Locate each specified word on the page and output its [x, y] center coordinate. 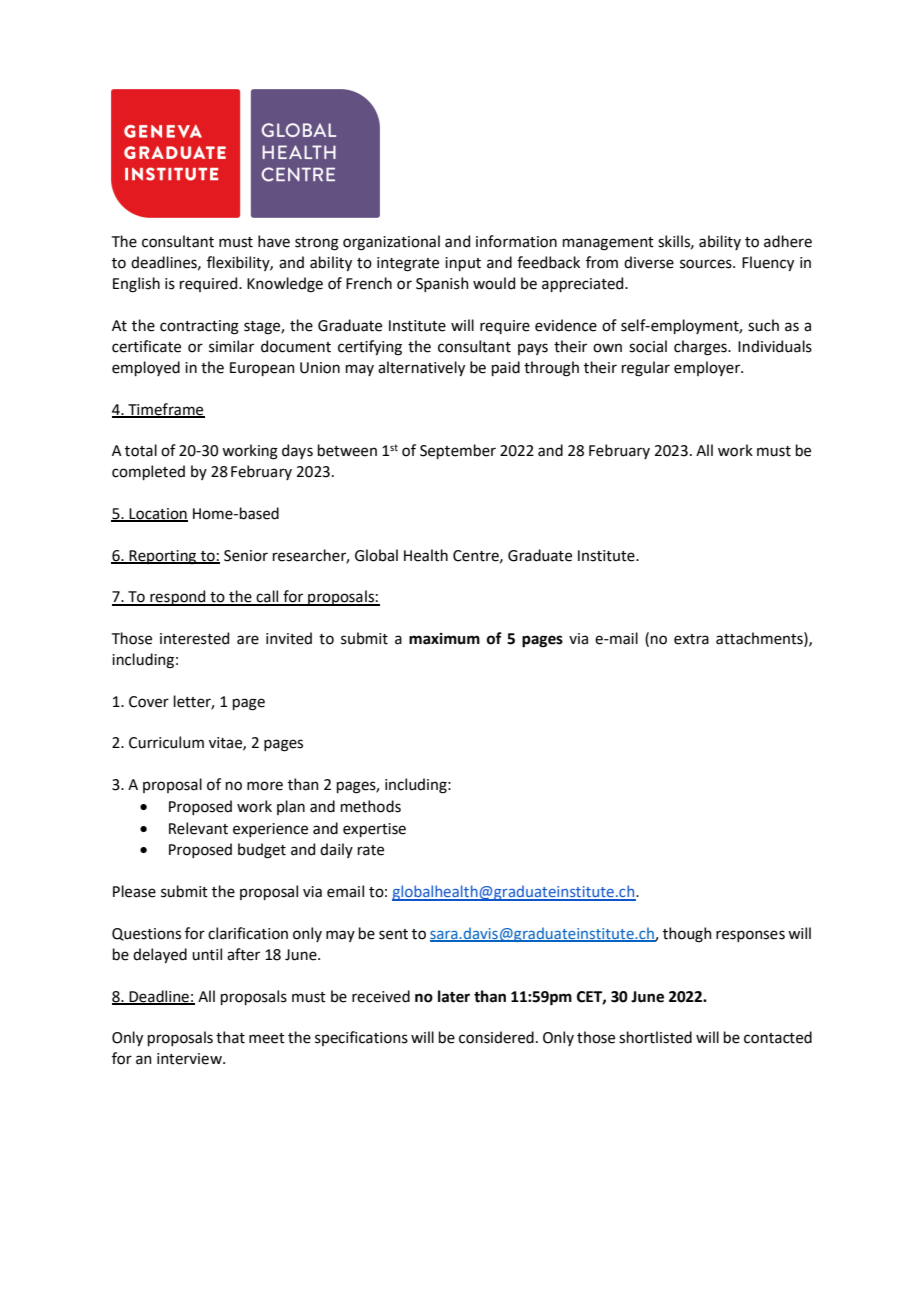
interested [194, 638]
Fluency [768, 263]
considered [496, 1037]
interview [190, 1059]
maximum [444, 639]
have [274, 241]
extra [691, 639]
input [463, 264]
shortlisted [655, 1037]
